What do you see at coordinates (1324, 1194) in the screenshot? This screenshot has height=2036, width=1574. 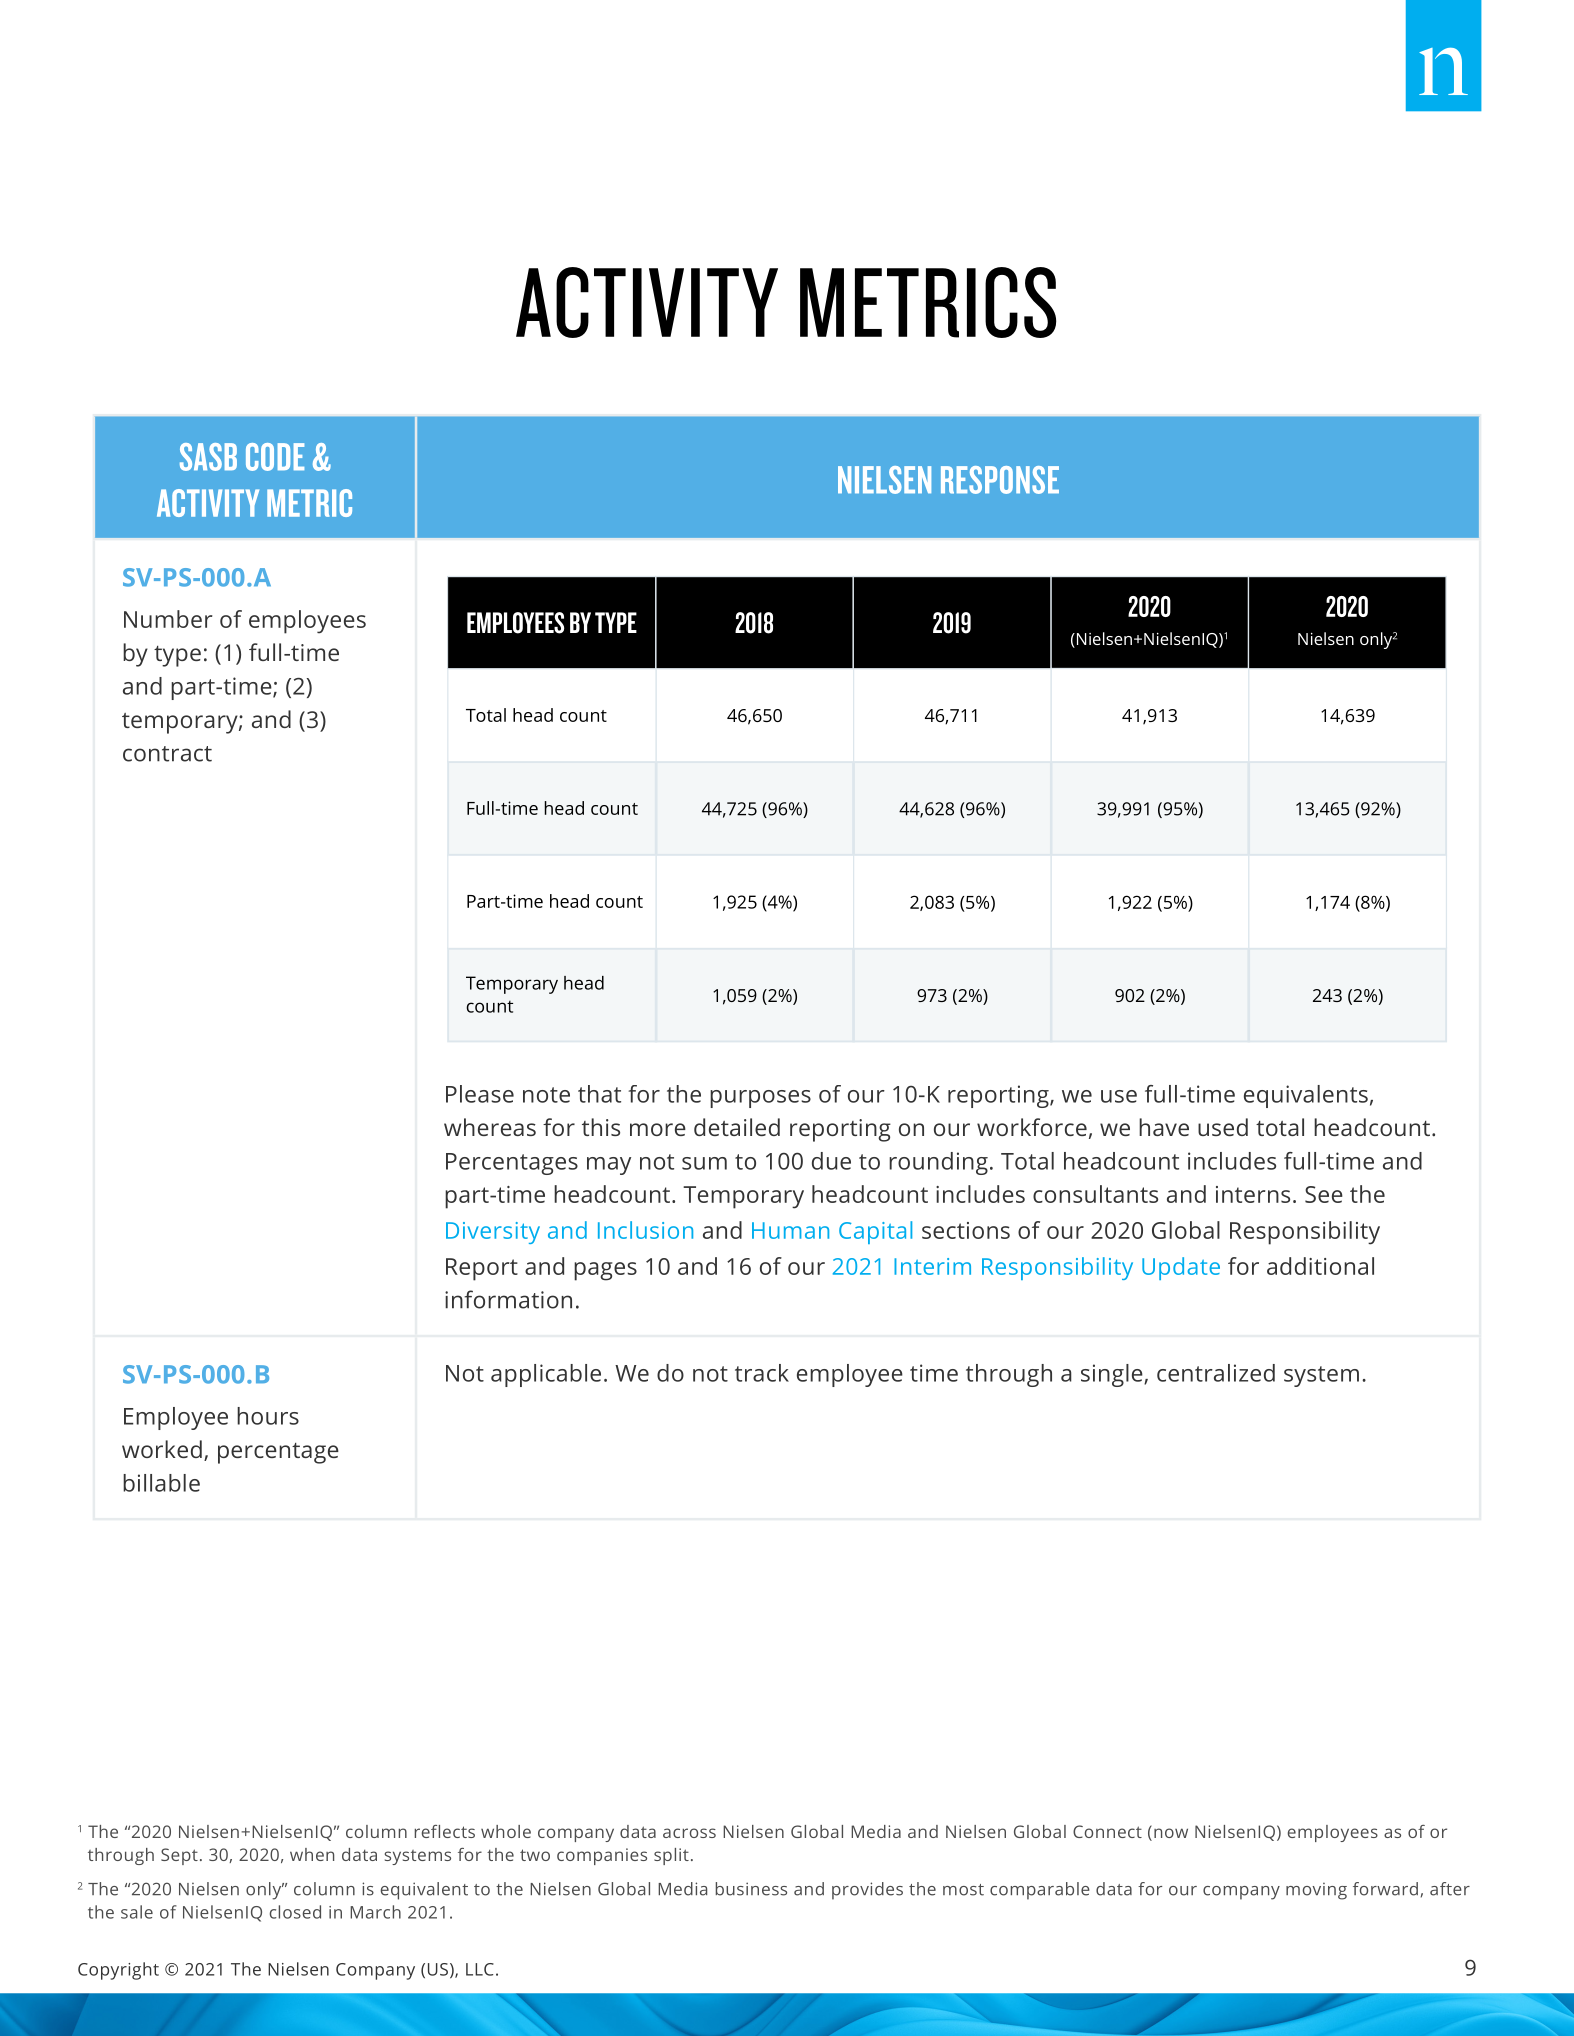 I see `See` at bounding box center [1324, 1194].
